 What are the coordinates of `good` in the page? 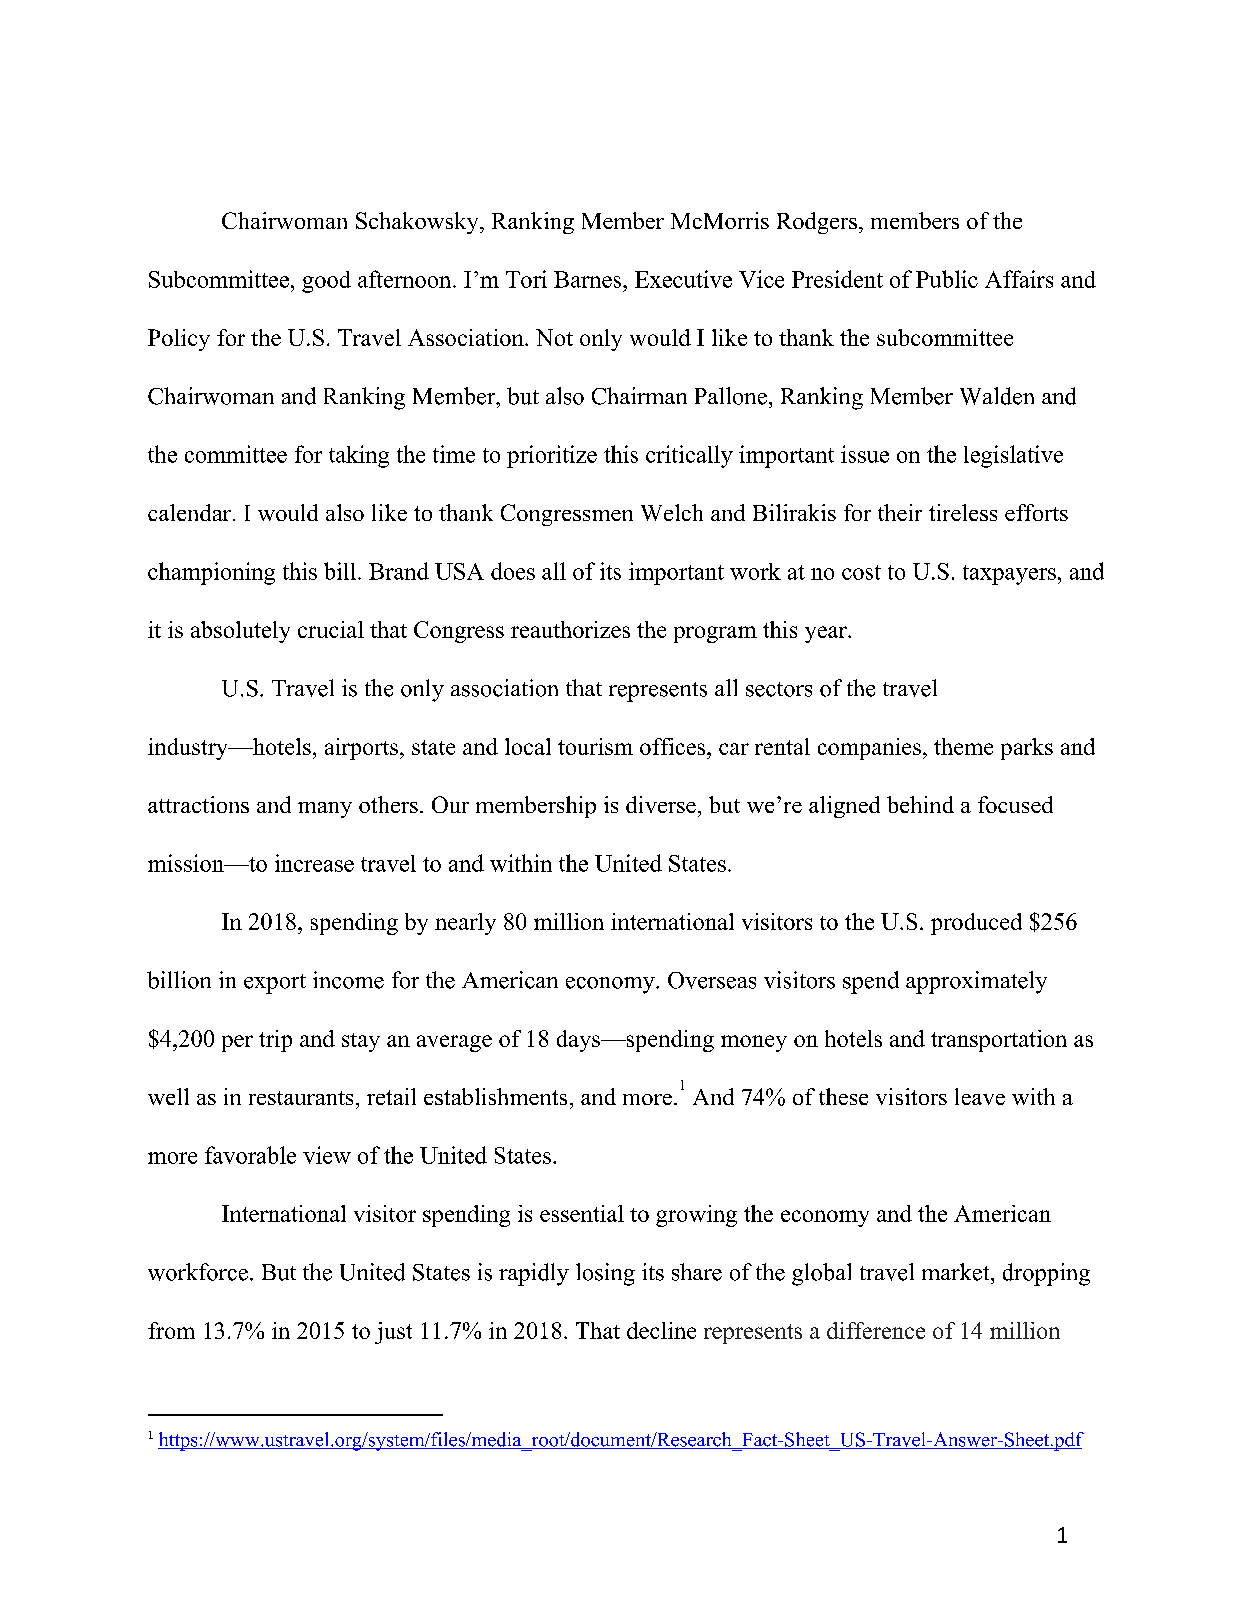 It's located at (326, 282).
